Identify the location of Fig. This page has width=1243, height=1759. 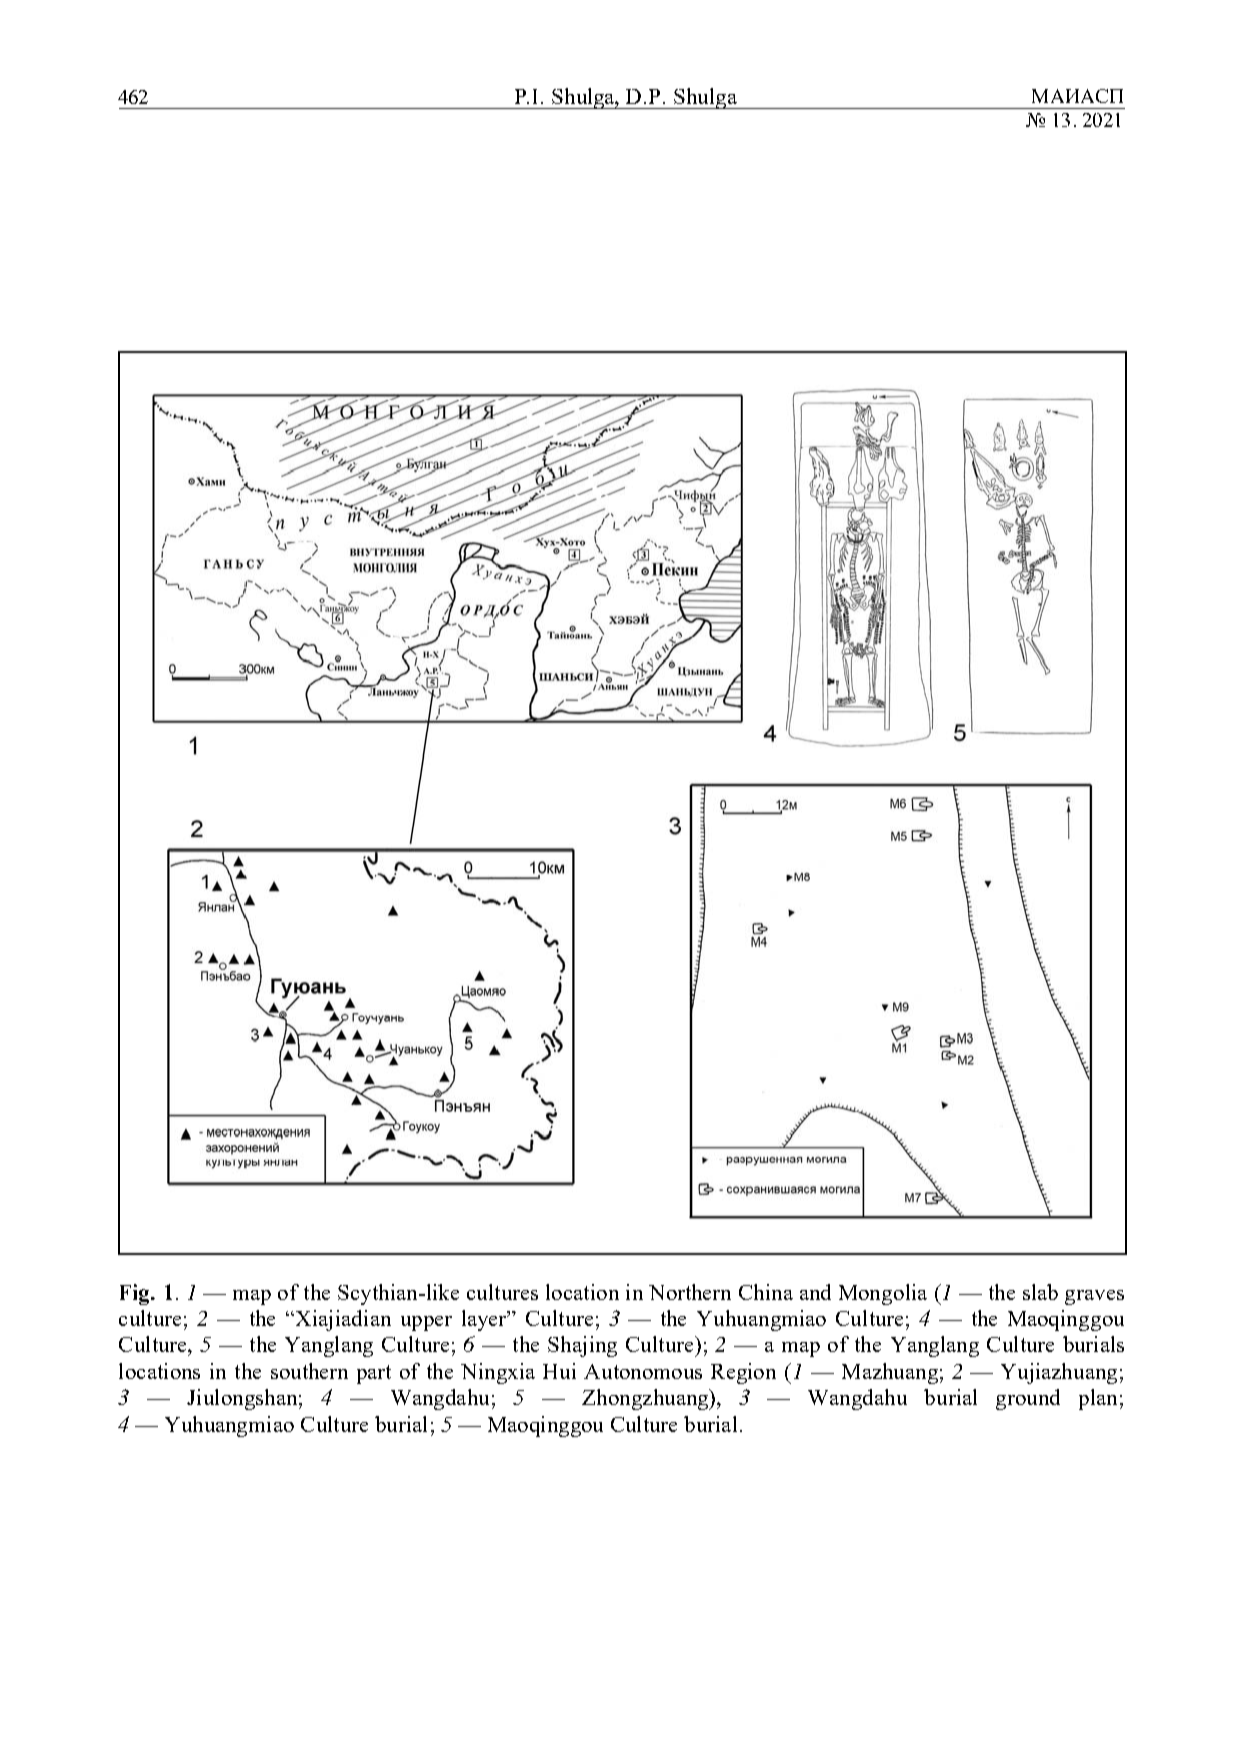
(136, 1294).
